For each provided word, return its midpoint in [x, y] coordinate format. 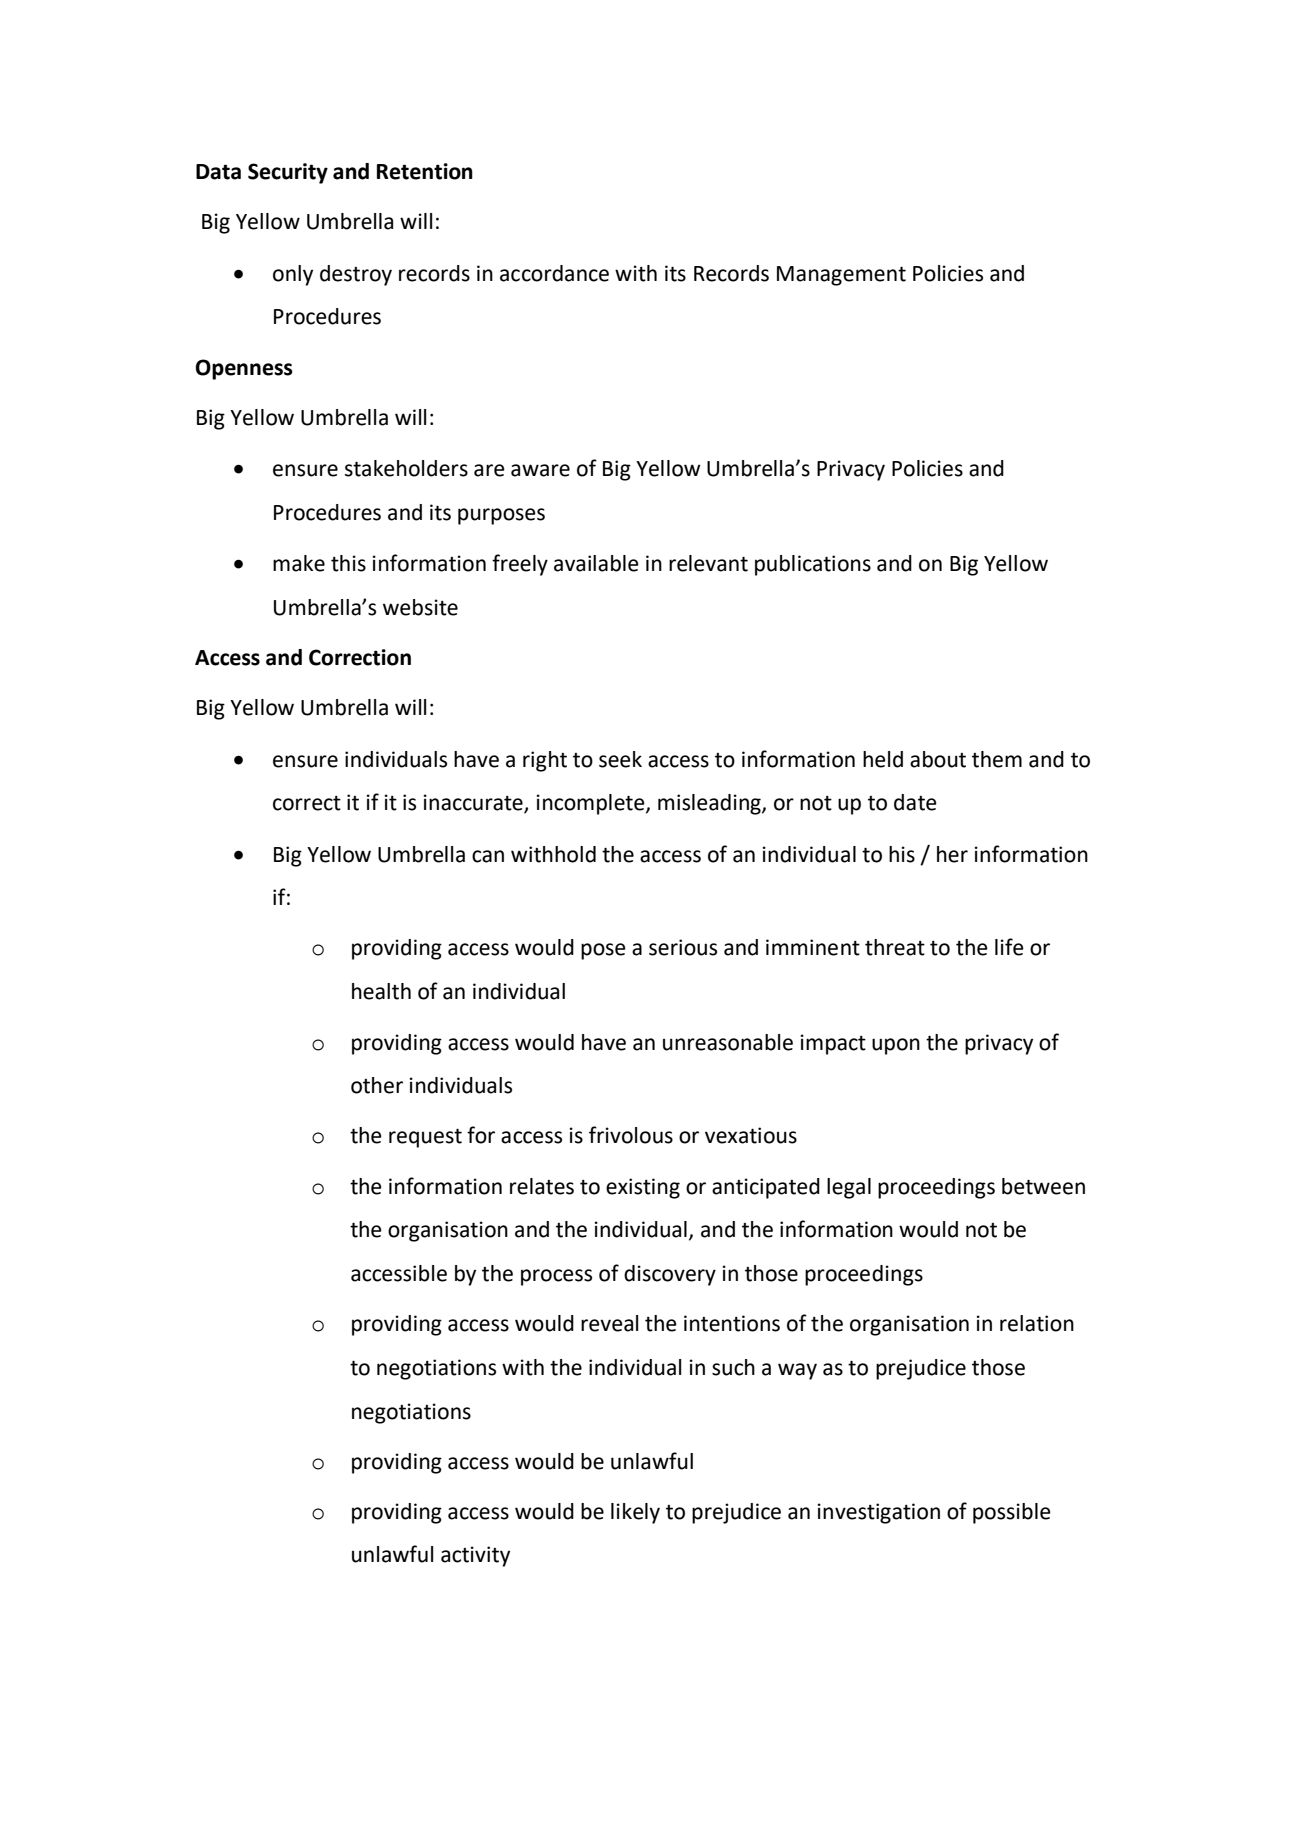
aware [540, 470]
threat [895, 947]
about [938, 759]
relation [1037, 1323]
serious [683, 947]
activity [475, 1556]
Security [288, 173]
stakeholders [406, 468]
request [425, 1138]
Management [841, 276]
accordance [554, 273]
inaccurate [474, 803]
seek [620, 759]
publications [813, 565]
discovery [670, 1275]
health [381, 991]
